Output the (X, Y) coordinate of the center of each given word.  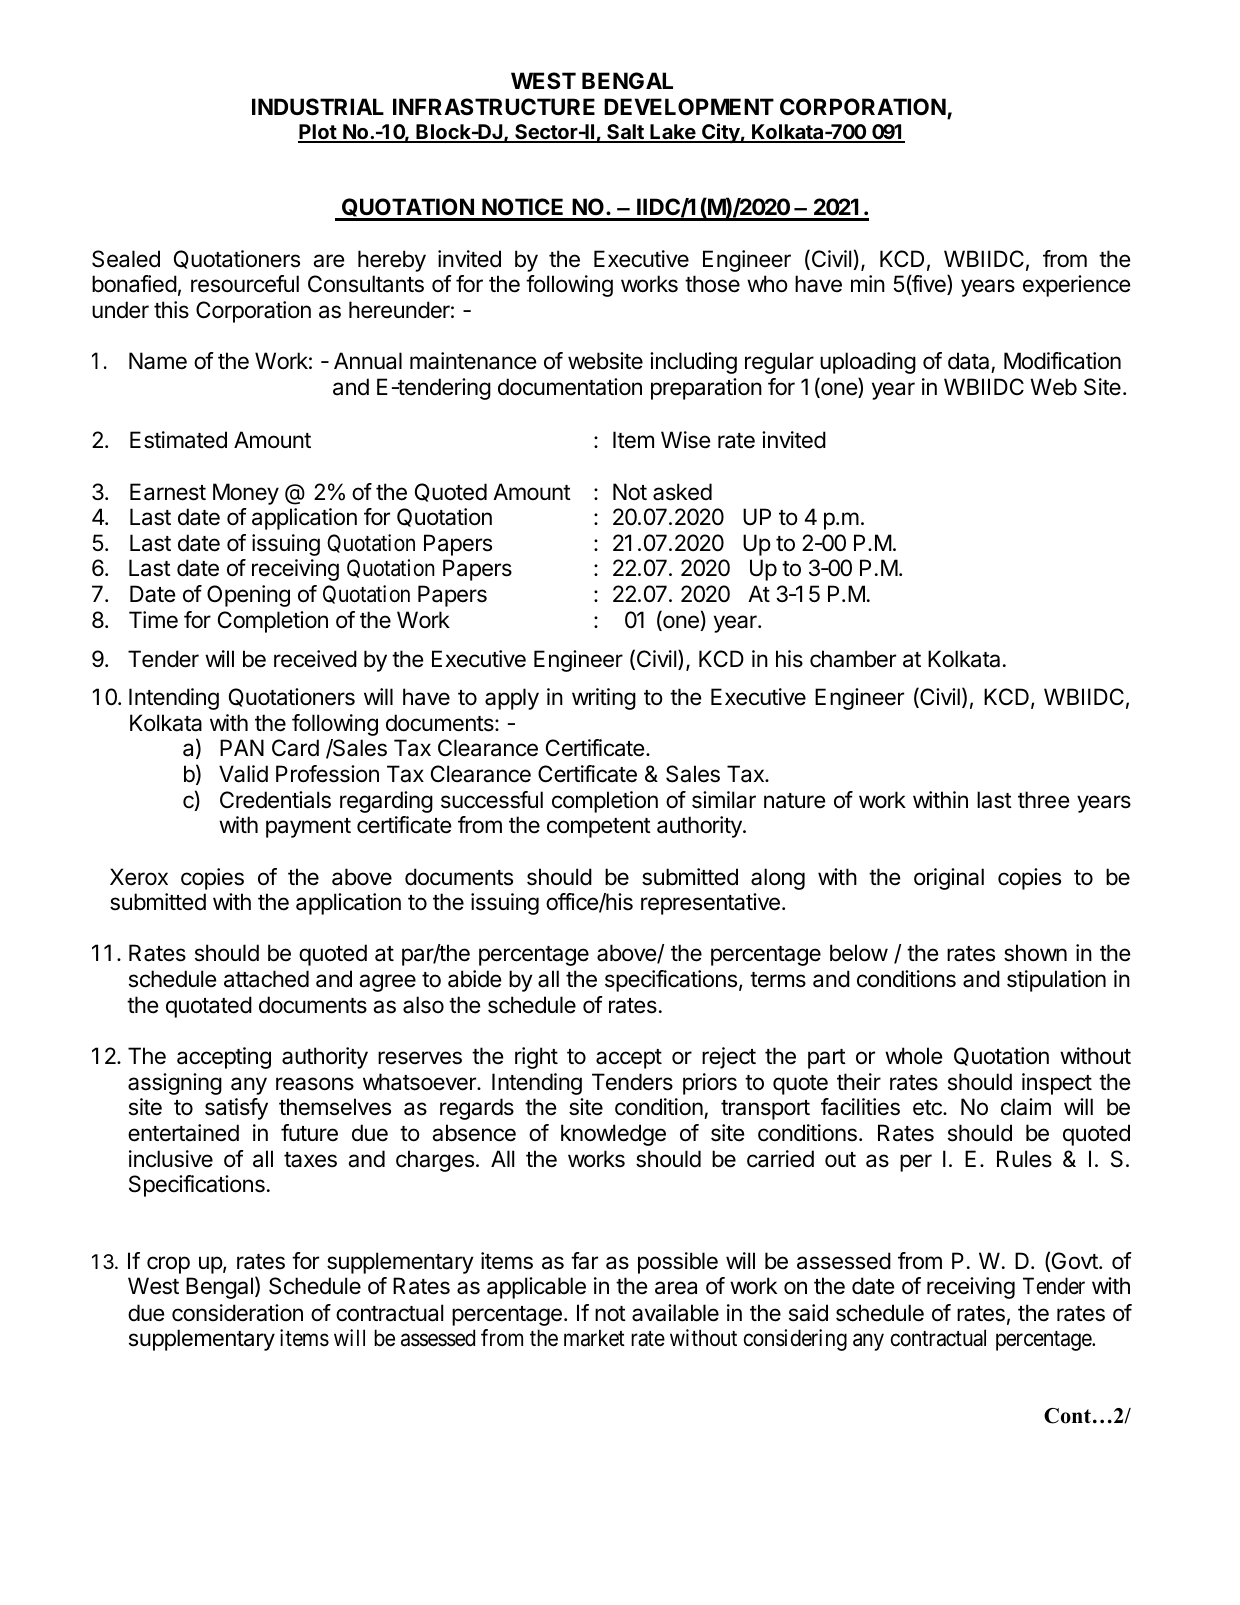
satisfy (236, 1109)
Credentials (275, 800)
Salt (625, 133)
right (536, 1058)
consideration (237, 1313)
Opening (248, 596)
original (949, 879)
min (868, 283)
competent (599, 828)
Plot (318, 133)
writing (604, 699)
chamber (853, 659)
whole (913, 1056)
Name (158, 361)
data (968, 361)
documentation (570, 387)
